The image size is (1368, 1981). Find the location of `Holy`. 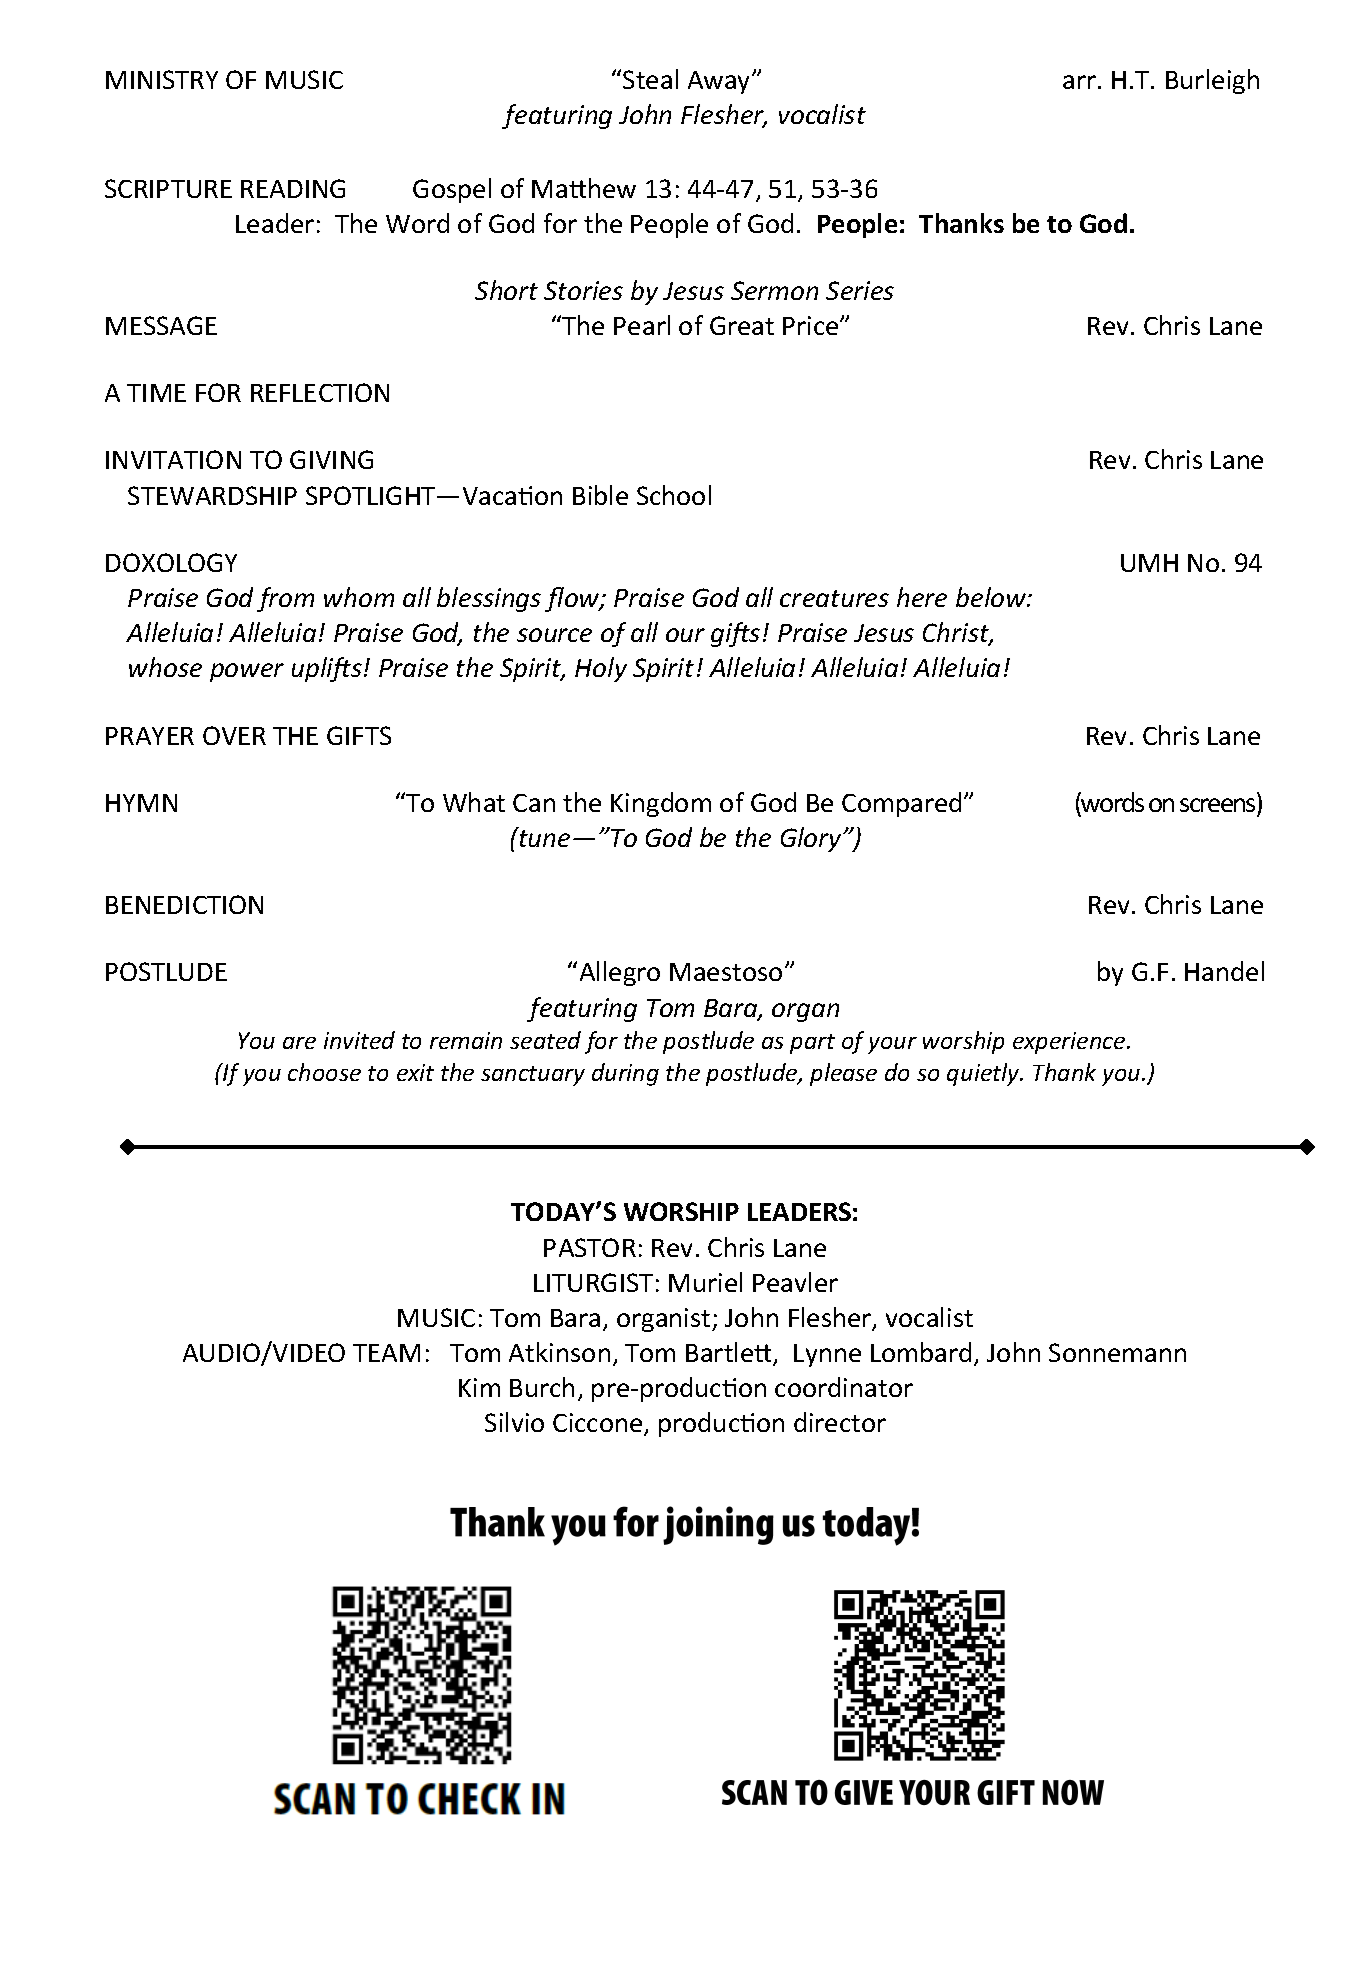

Holy is located at coordinates (601, 669).
